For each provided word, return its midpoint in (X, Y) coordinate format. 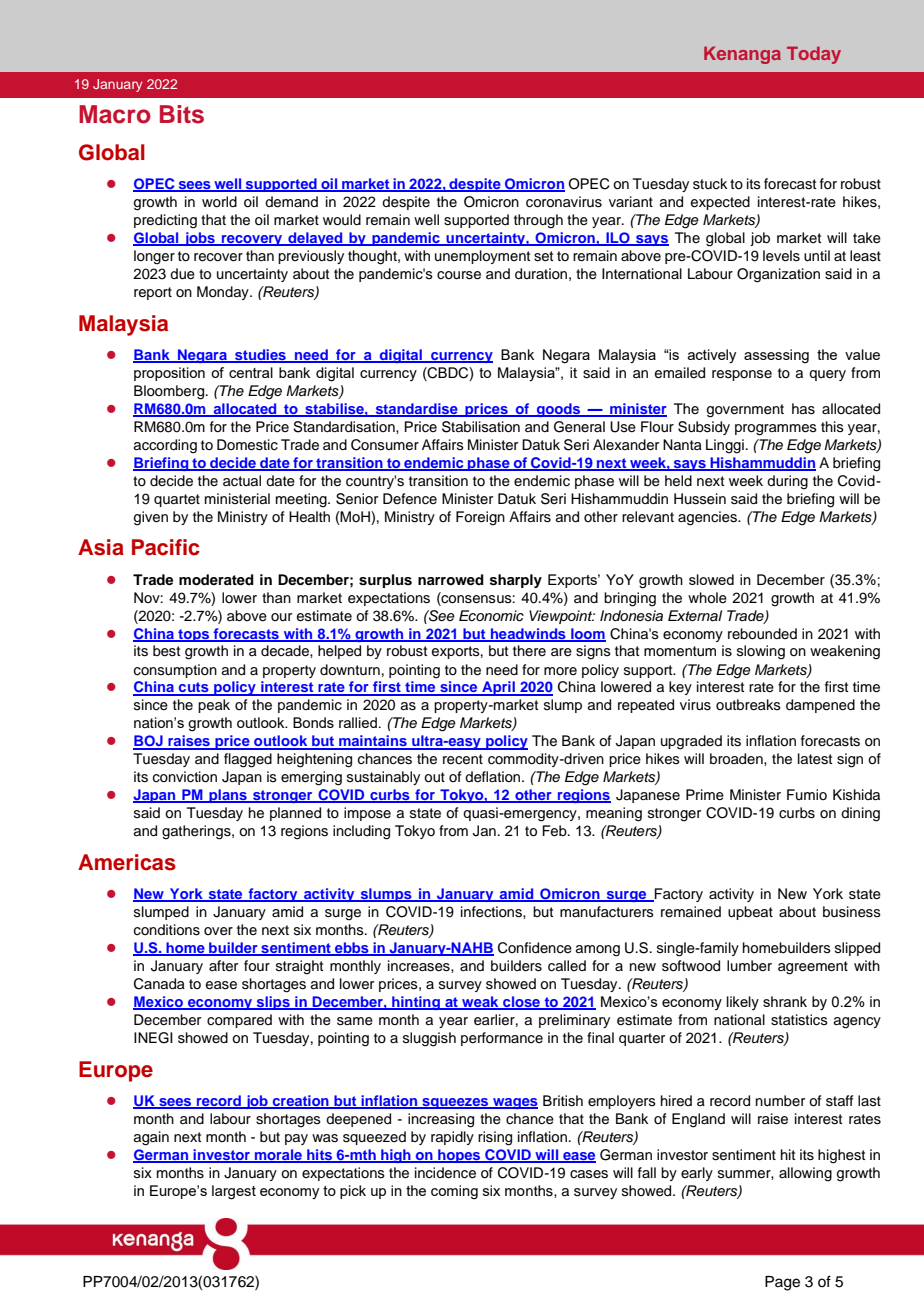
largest (234, 1192)
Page (782, 1283)
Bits (182, 114)
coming (454, 1192)
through (538, 221)
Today (814, 55)
